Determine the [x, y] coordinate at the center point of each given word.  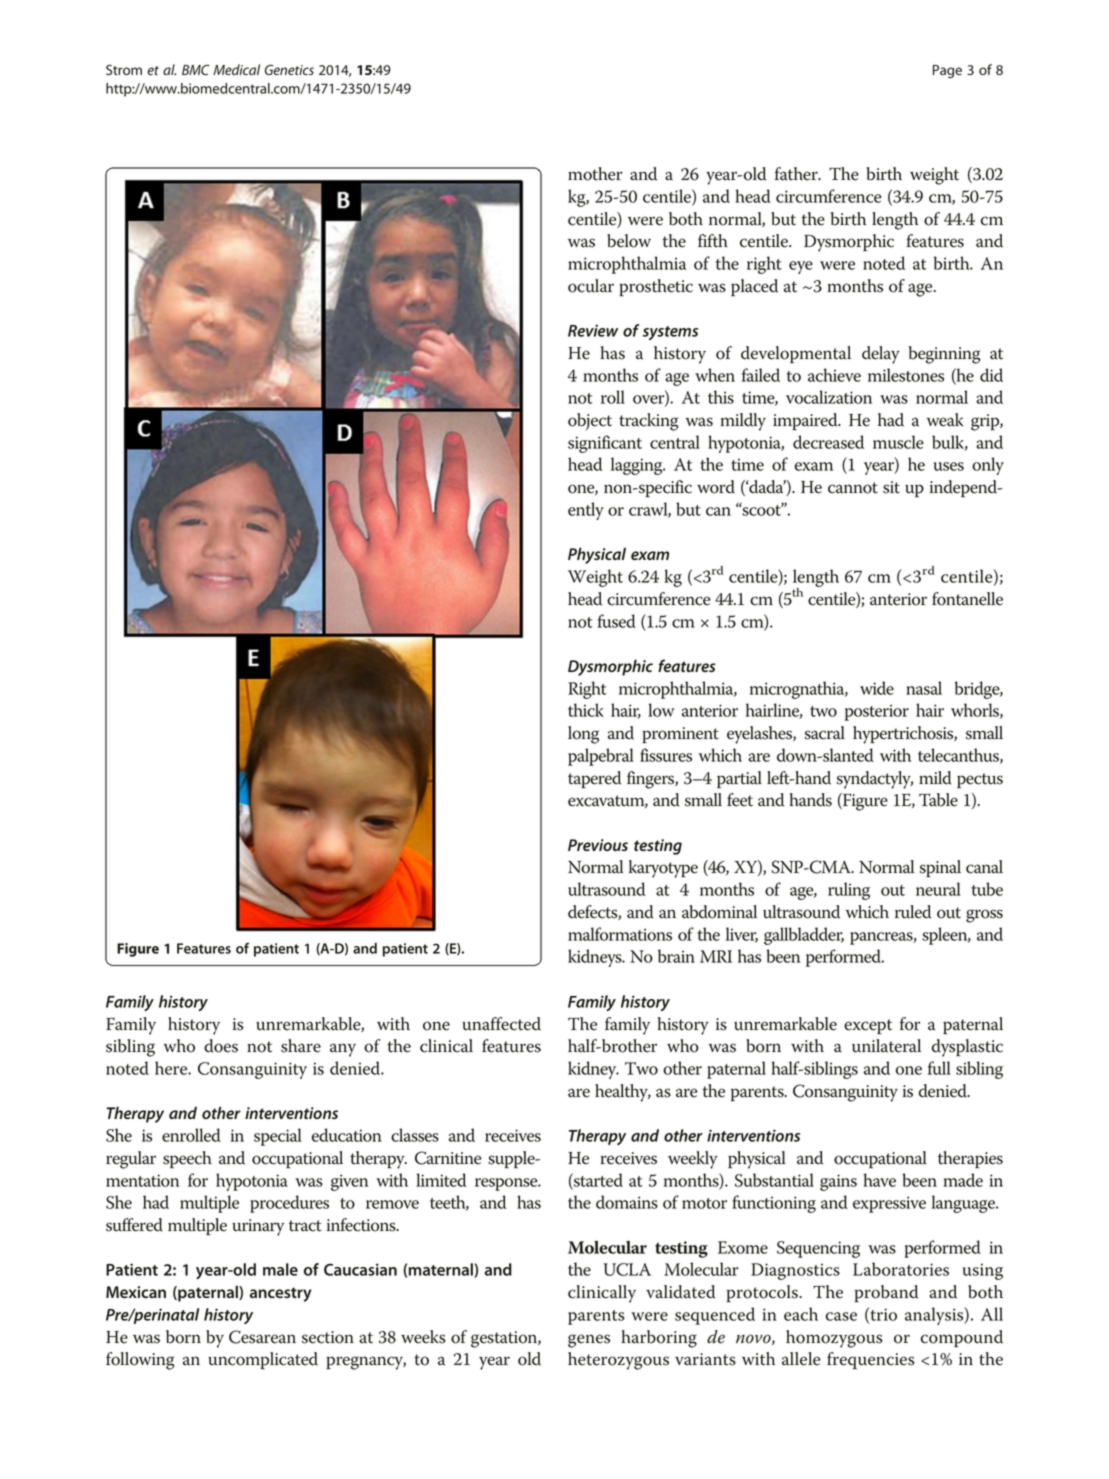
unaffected [501, 1024]
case [841, 1316]
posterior [877, 712]
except [868, 1027]
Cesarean [262, 1337]
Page [947, 71]
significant [605, 444]
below [629, 241]
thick [586, 710]
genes [589, 1341]
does [221, 1046]
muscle [898, 442]
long [583, 735]
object [590, 421]
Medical [236, 69]
